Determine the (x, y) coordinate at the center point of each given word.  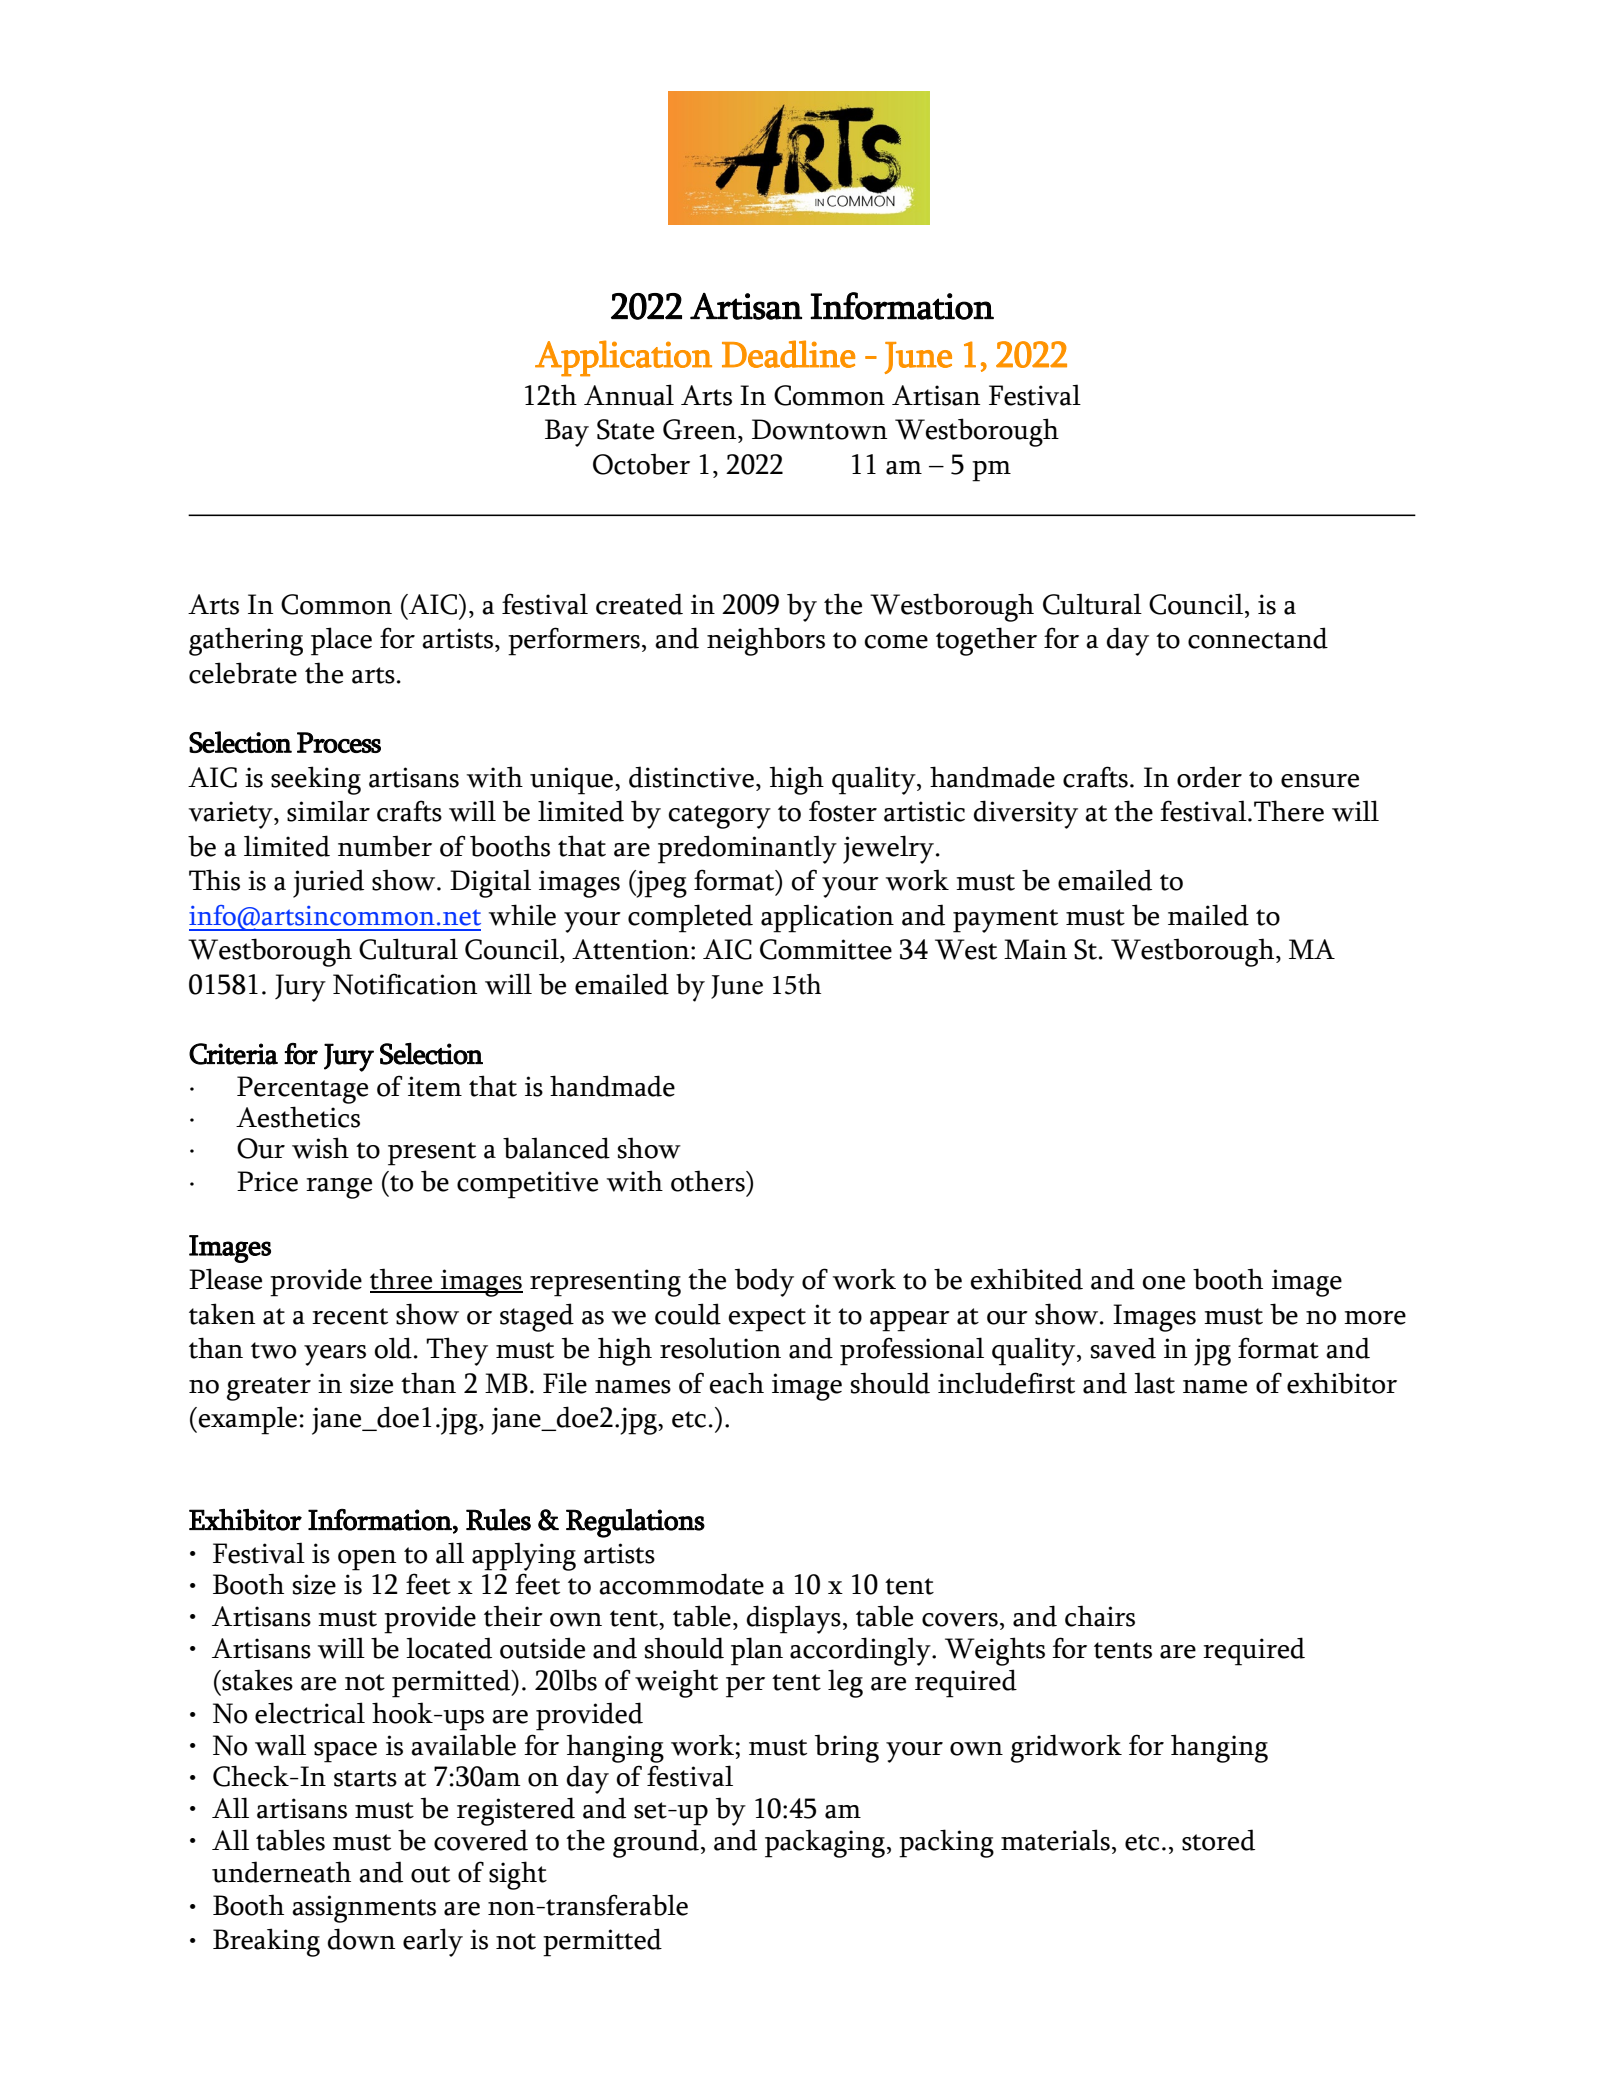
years (335, 1355)
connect (1235, 640)
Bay (567, 433)
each (737, 1383)
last (1154, 1383)
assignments (364, 1909)
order (1209, 777)
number (385, 846)
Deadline (788, 354)
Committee (826, 949)
